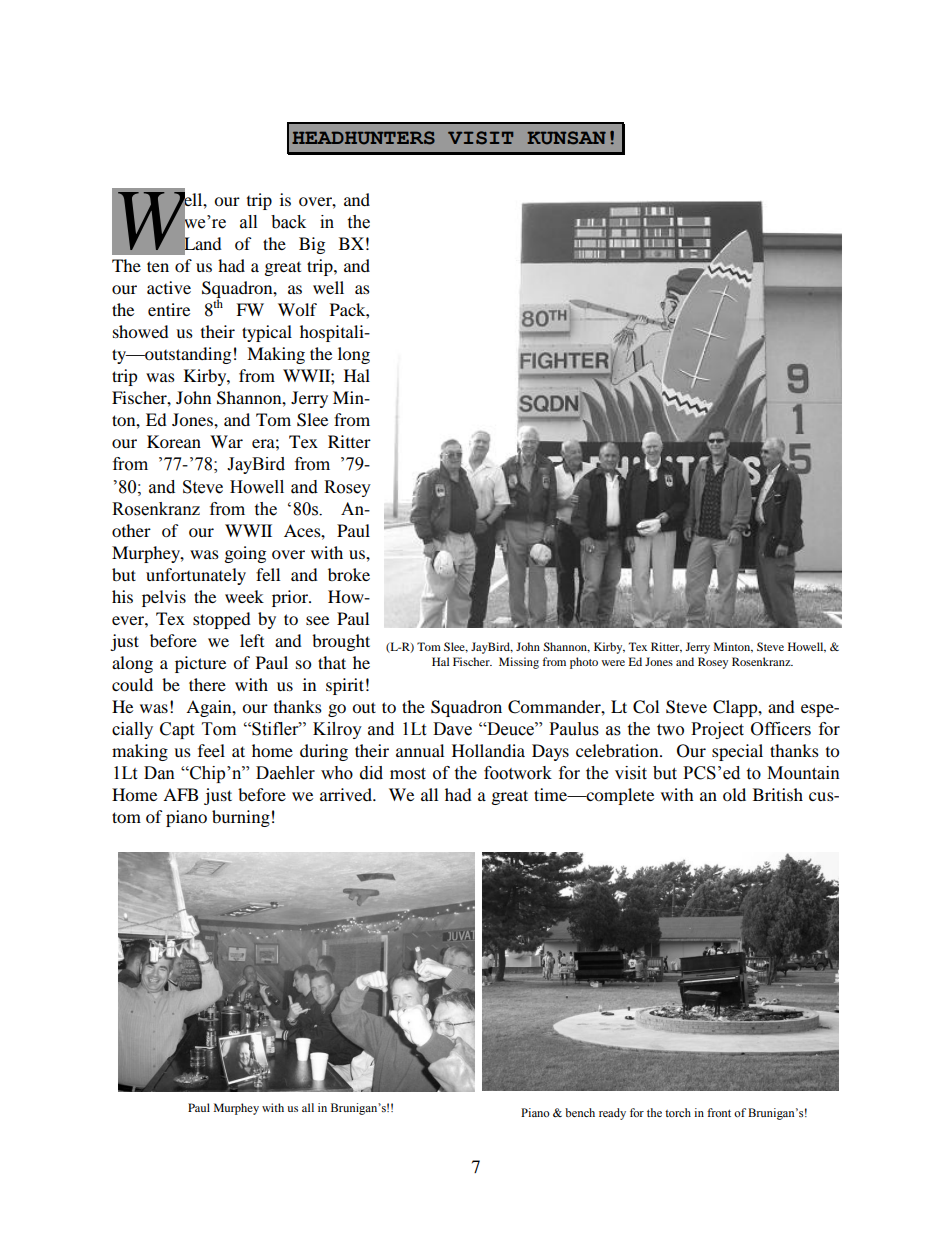 Image resolution: width=952 pixels, height=1233 pixels. Describe the element at coordinates (363, 138) in the screenshot. I see `HEADHUNTERS` at that location.
